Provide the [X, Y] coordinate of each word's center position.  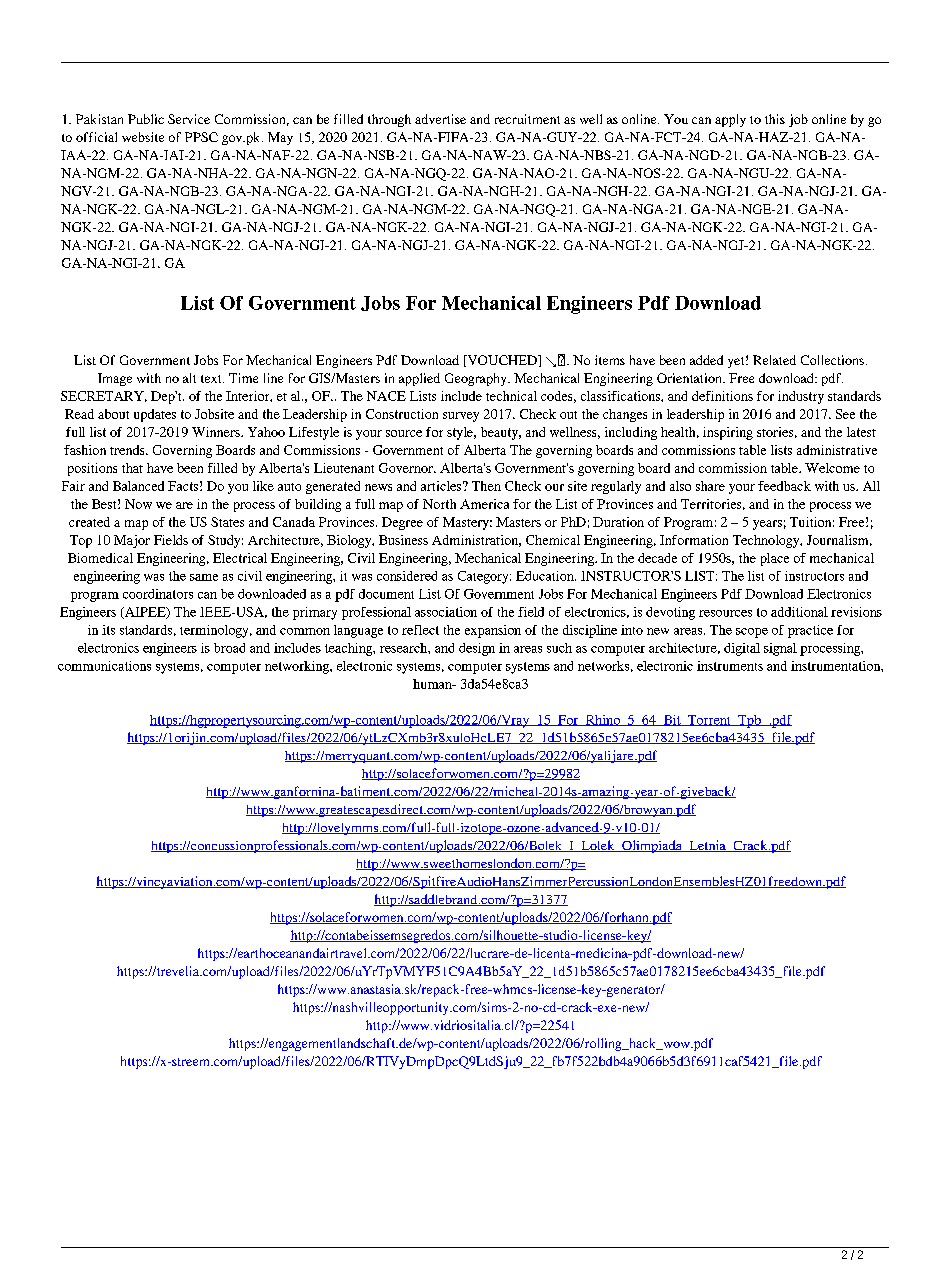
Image [115, 379]
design [477, 649]
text [212, 379]
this [775, 119]
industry [801, 397]
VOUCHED [502, 361]
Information [694, 540]
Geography [477, 379]
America [484, 504]
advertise [440, 119]
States [227, 522]
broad [229, 648]
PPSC [201, 137]
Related [774, 360]
